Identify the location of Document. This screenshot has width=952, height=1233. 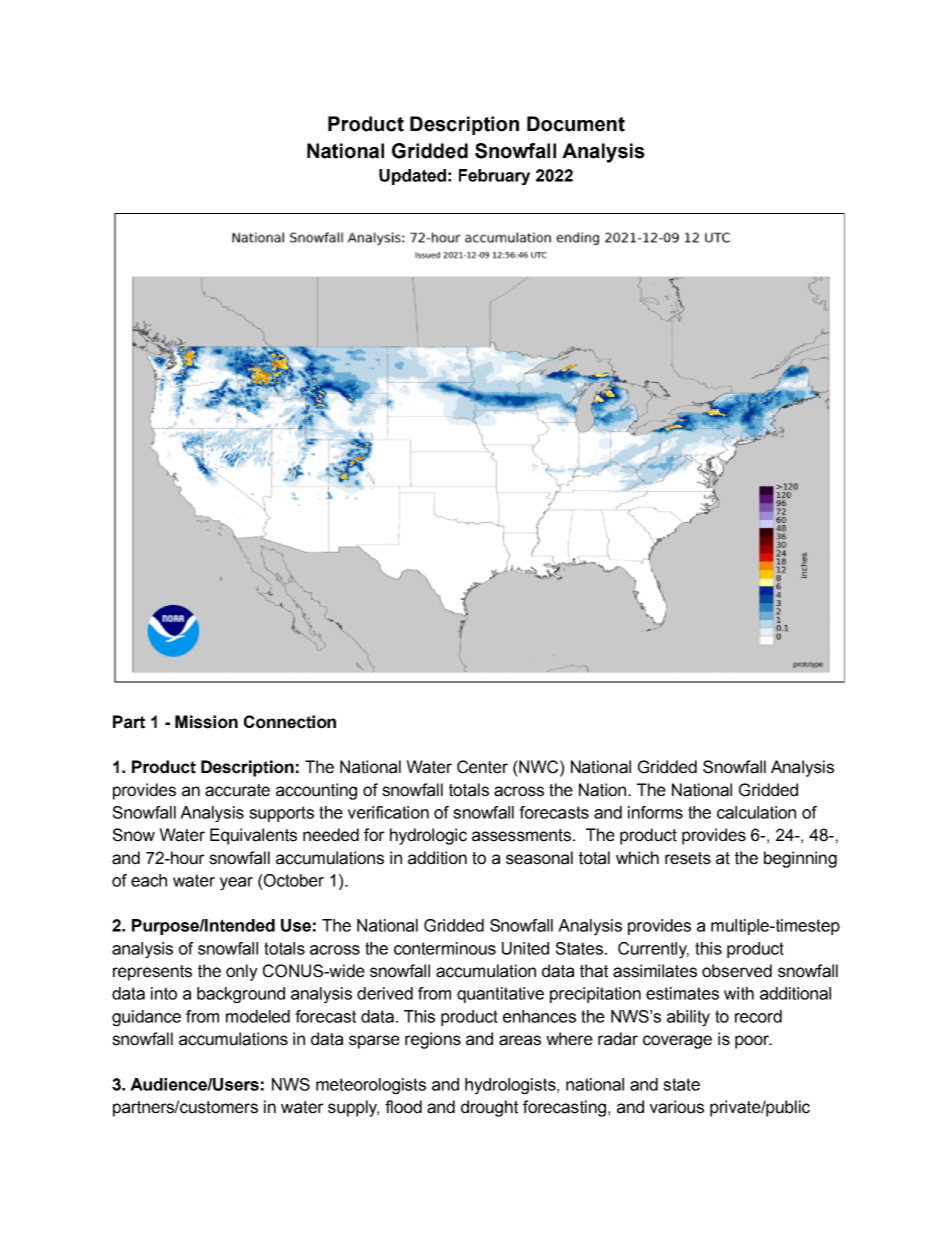
(576, 124).
